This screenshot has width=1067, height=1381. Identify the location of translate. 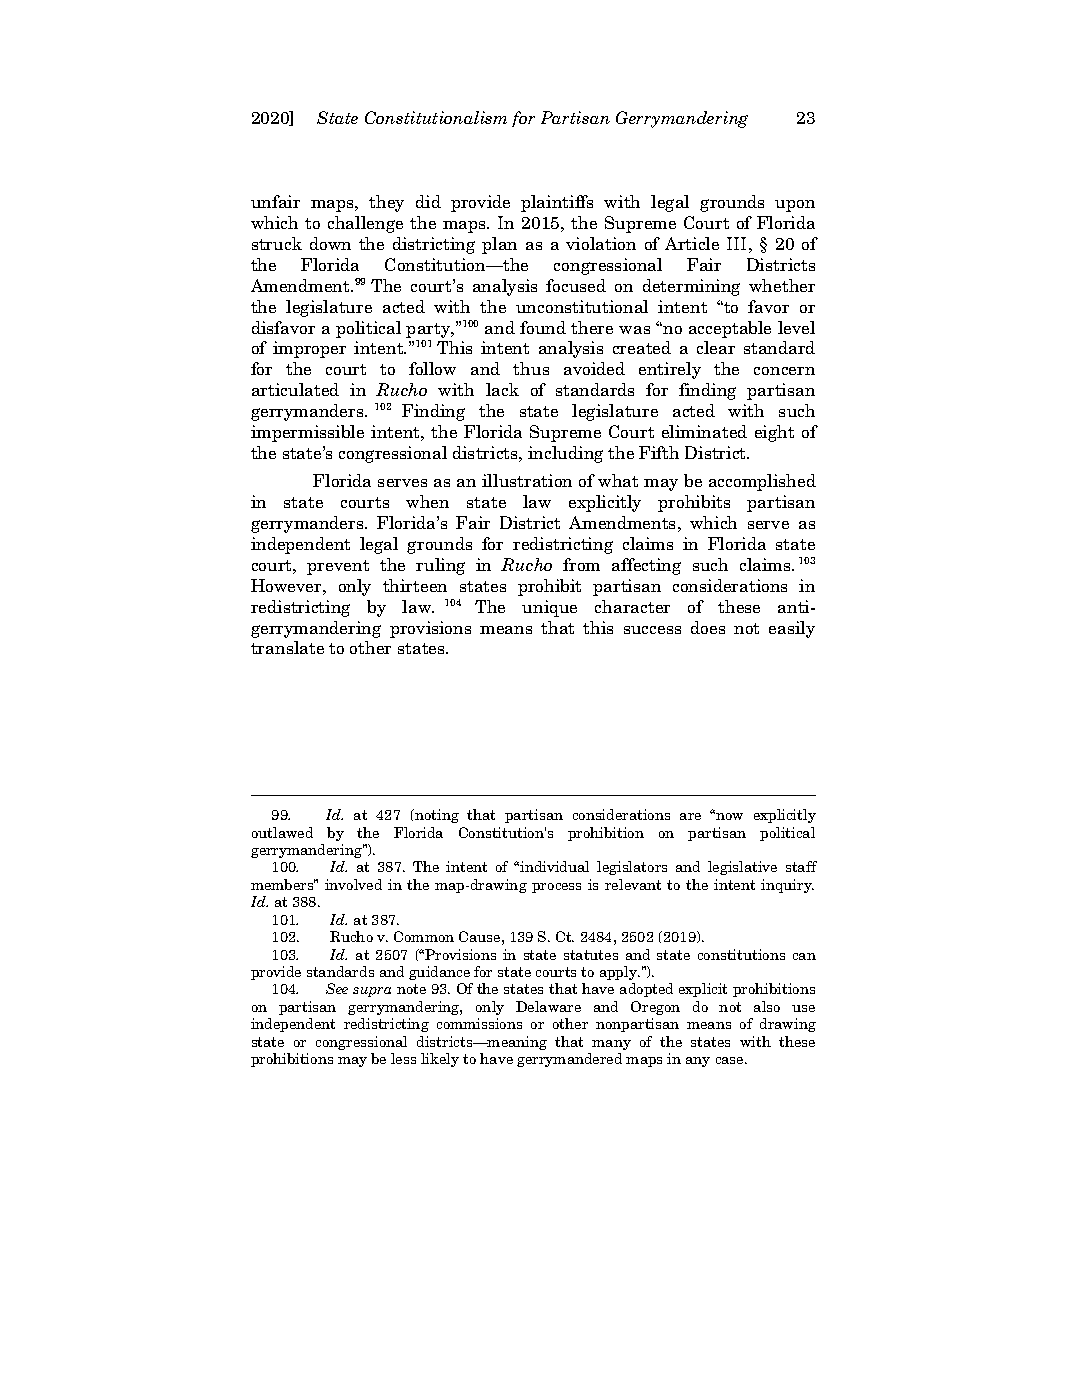
(287, 647).
